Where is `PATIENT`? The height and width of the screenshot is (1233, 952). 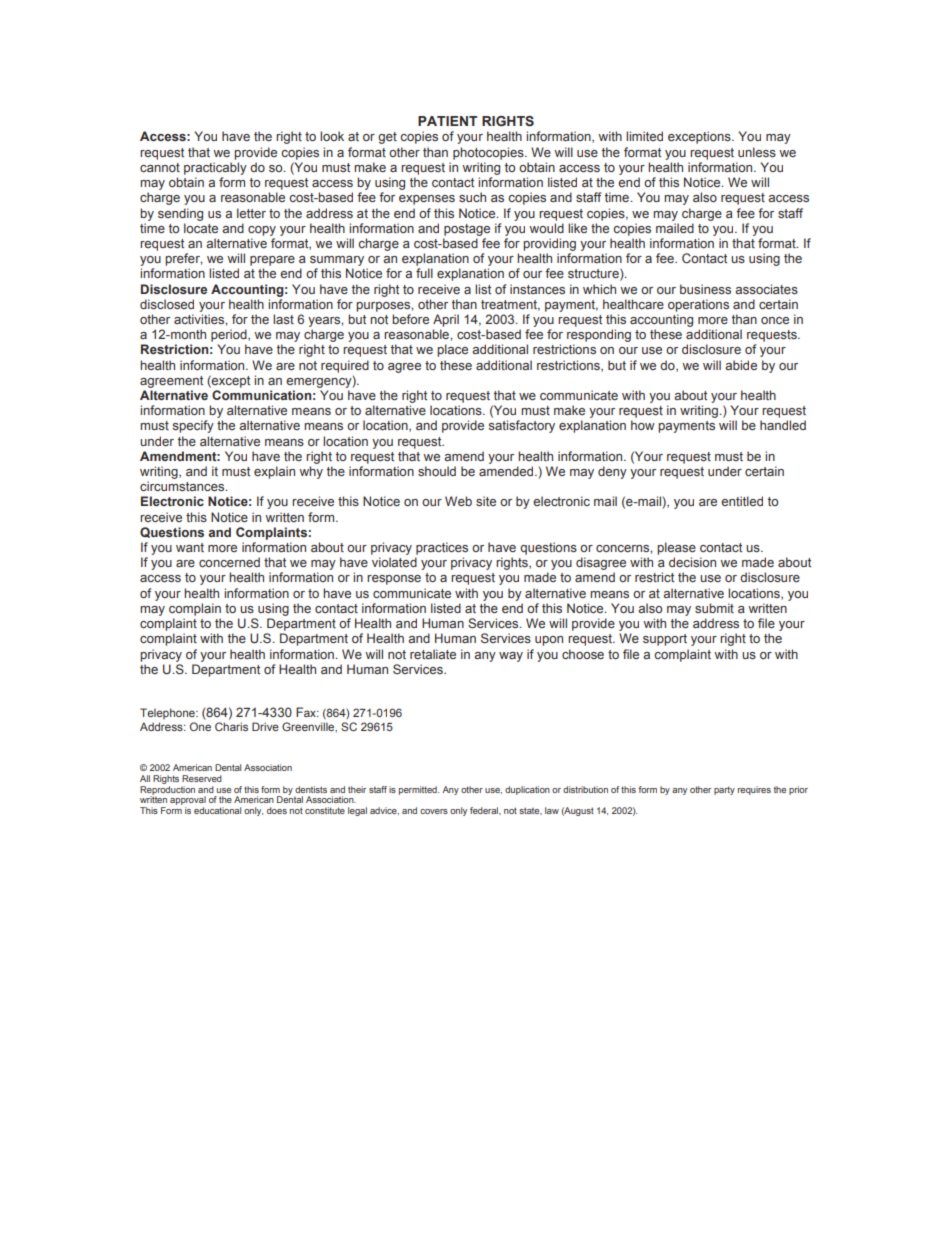
PATIENT is located at coordinates (448, 121).
